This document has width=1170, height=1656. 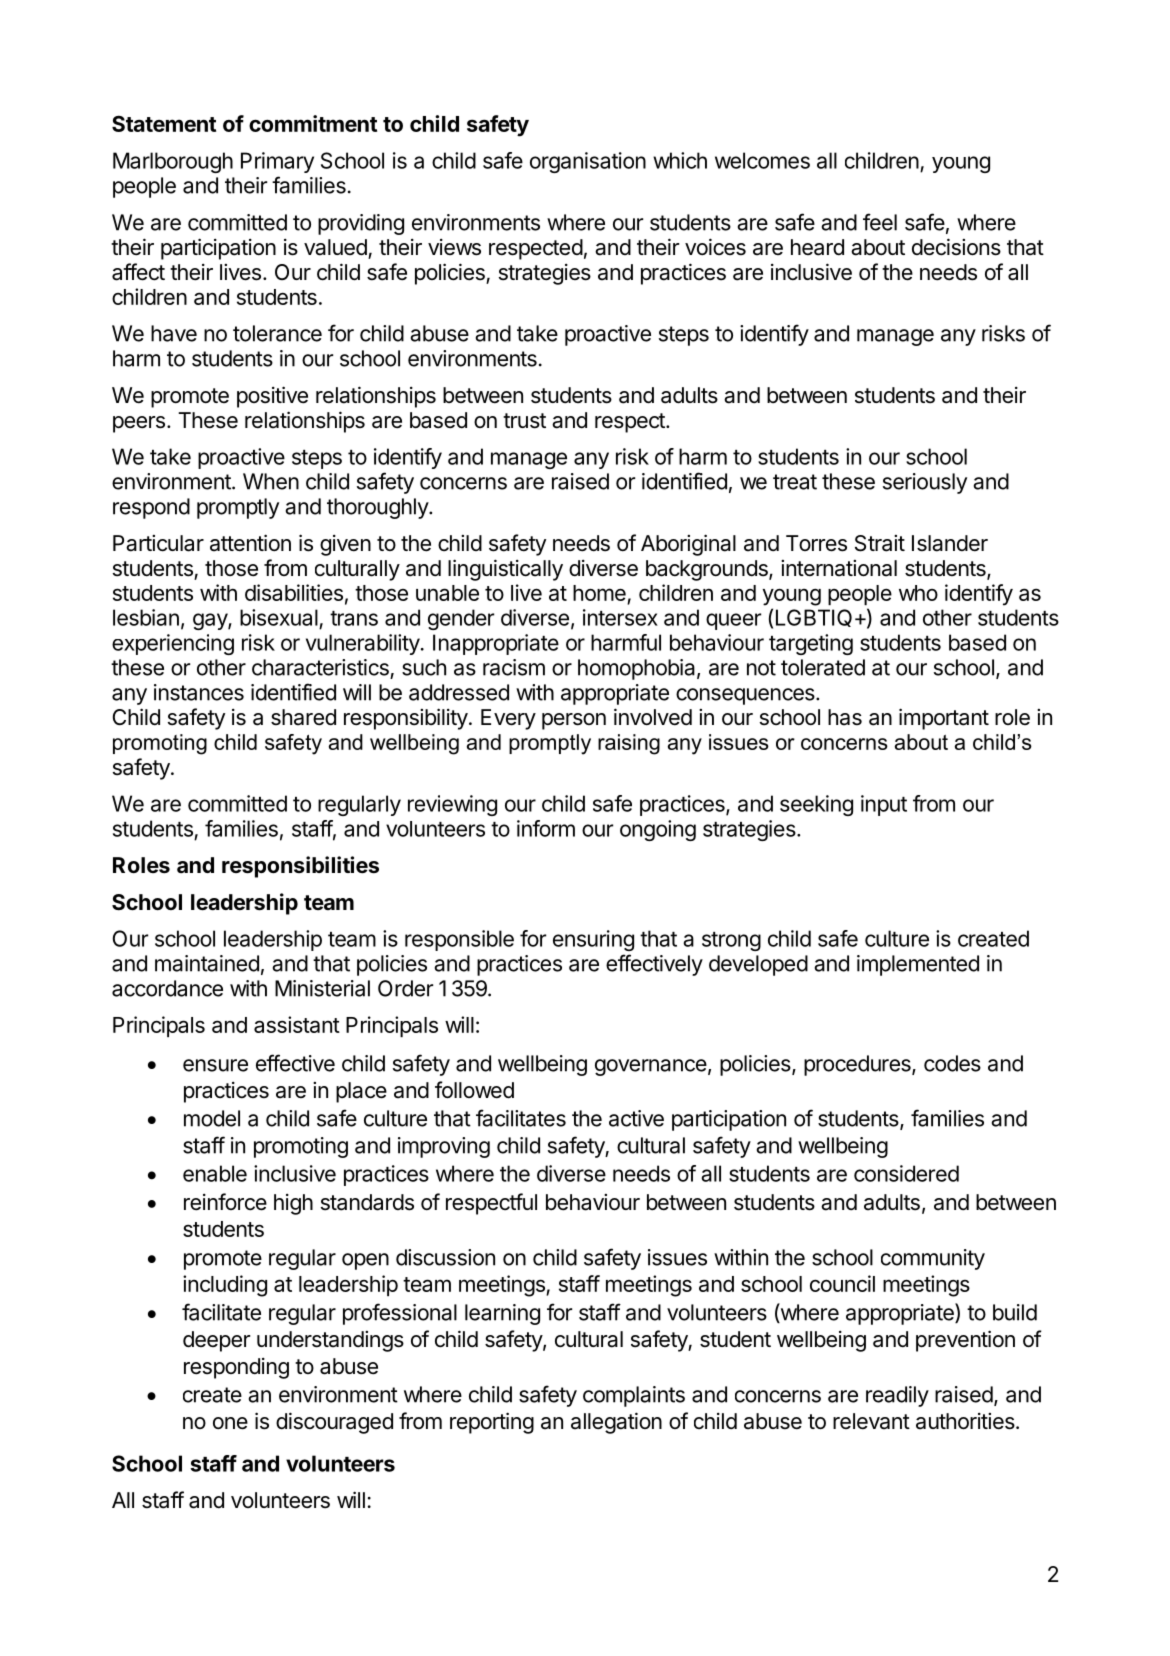 I want to click on maintained, so click(x=207, y=963).
